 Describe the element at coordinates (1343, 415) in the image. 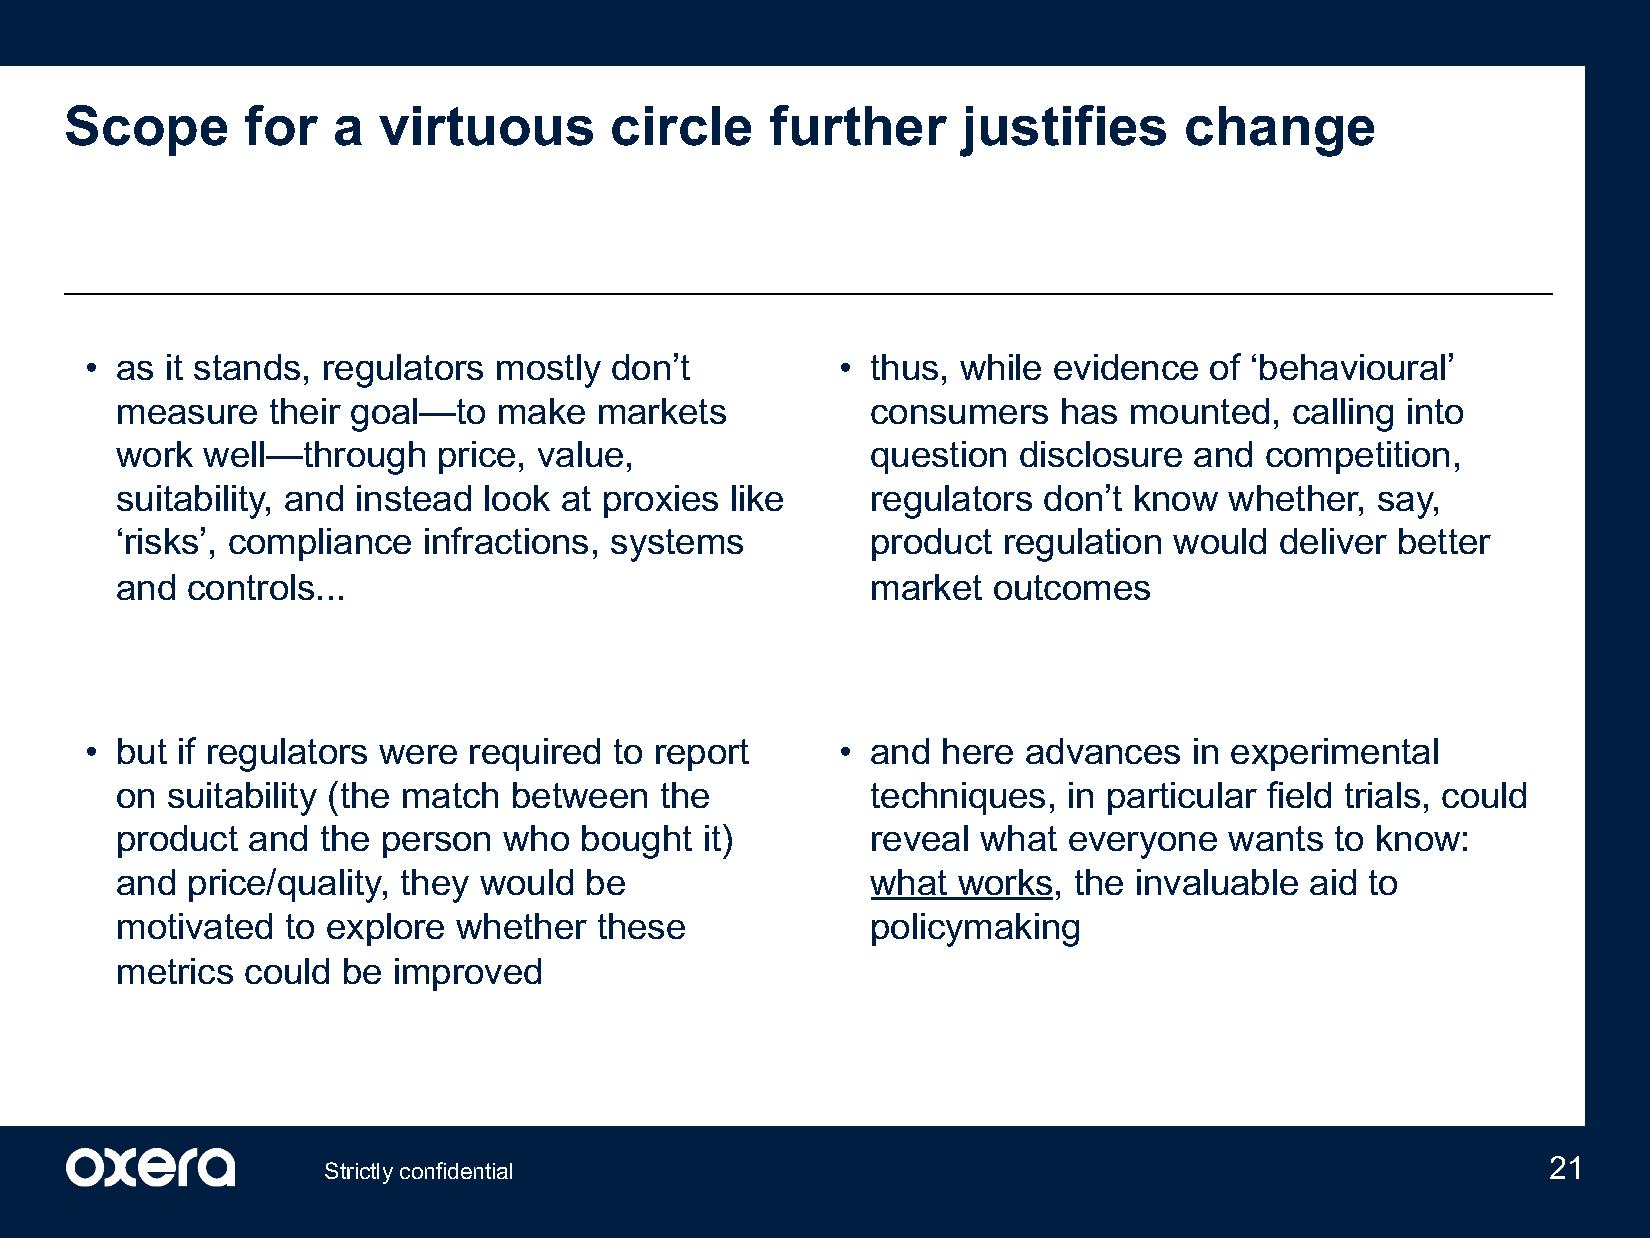

I see `calling` at that location.
